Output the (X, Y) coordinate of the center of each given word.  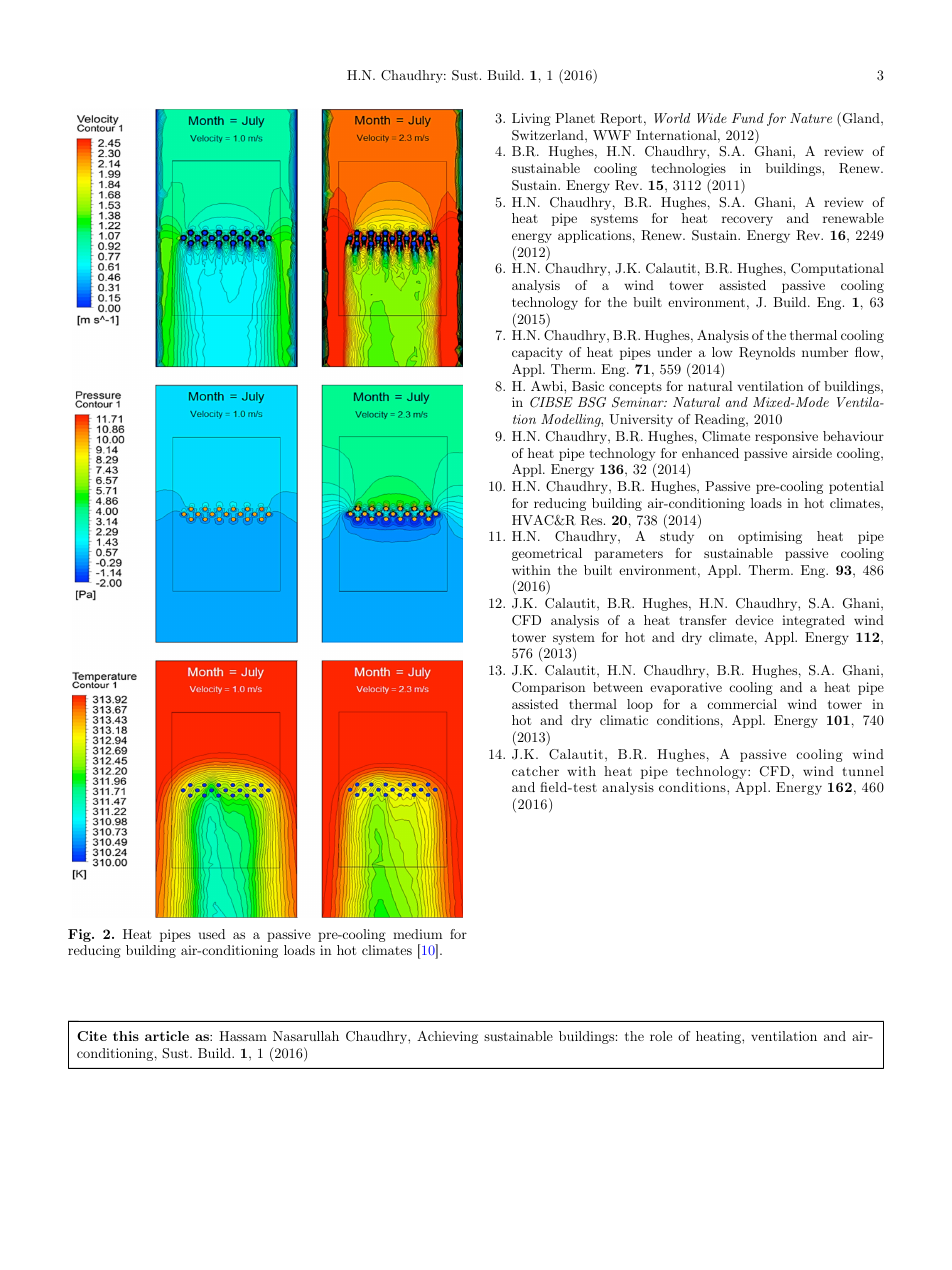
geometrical (547, 554)
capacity (537, 353)
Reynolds (767, 353)
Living (531, 119)
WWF (612, 135)
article (167, 1036)
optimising (770, 537)
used (212, 934)
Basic (588, 386)
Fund (748, 118)
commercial (742, 704)
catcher (535, 771)
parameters (629, 555)
